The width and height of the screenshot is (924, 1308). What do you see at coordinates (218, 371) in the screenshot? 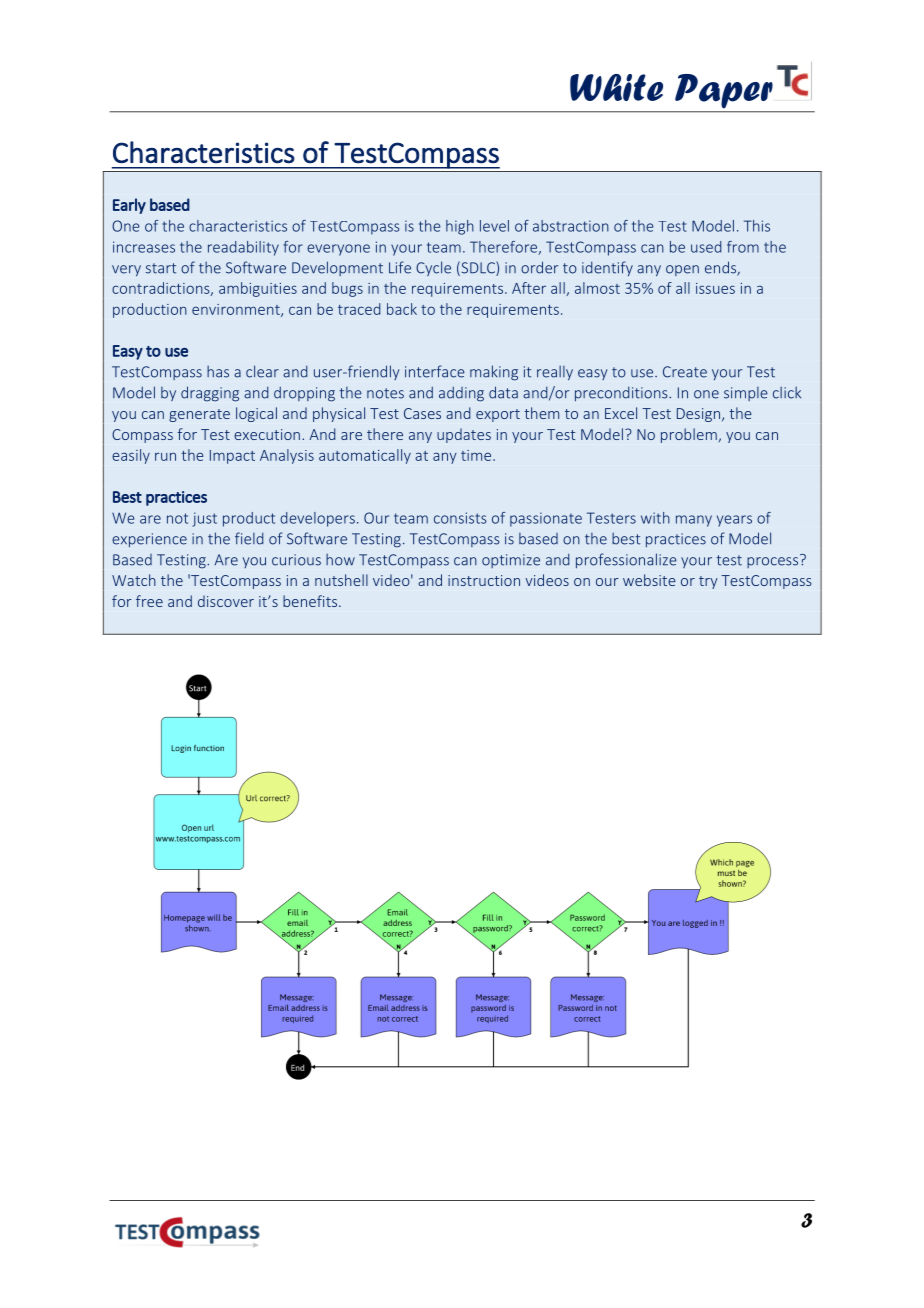
I see `has` at bounding box center [218, 371].
